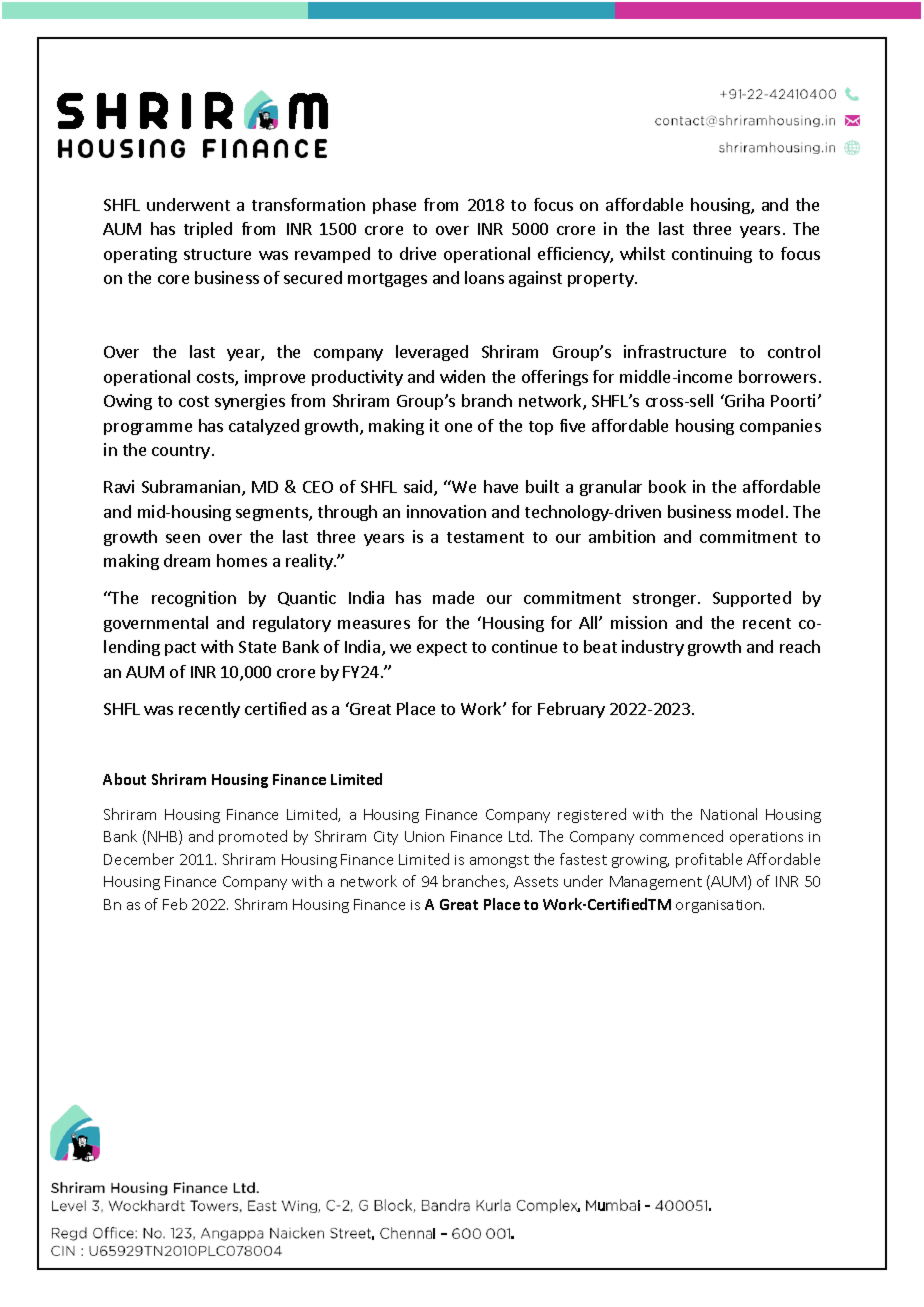 Image resolution: width=924 pixels, height=1307 pixels. I want to click on State, so click(257, 647).
